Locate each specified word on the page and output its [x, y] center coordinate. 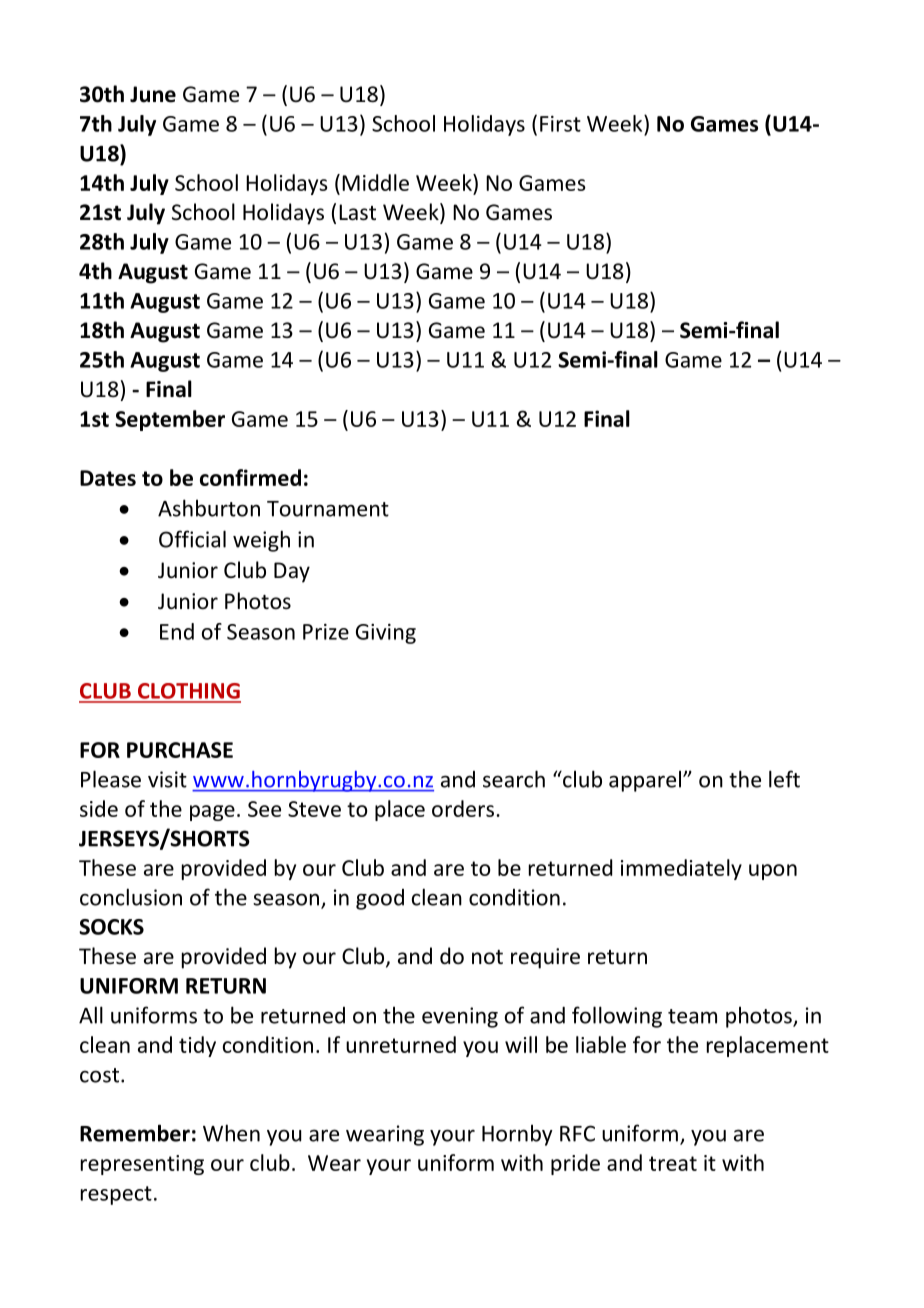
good [380, 899]
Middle [375, 182]
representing [142, 1165]
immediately [681, 869]
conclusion [131, 897]
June [153, 94]
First [560, 124]
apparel [646, 781]
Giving [386, 634]
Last [357, 212]
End [177, 631]
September [170, 420]
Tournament [328, 509]
